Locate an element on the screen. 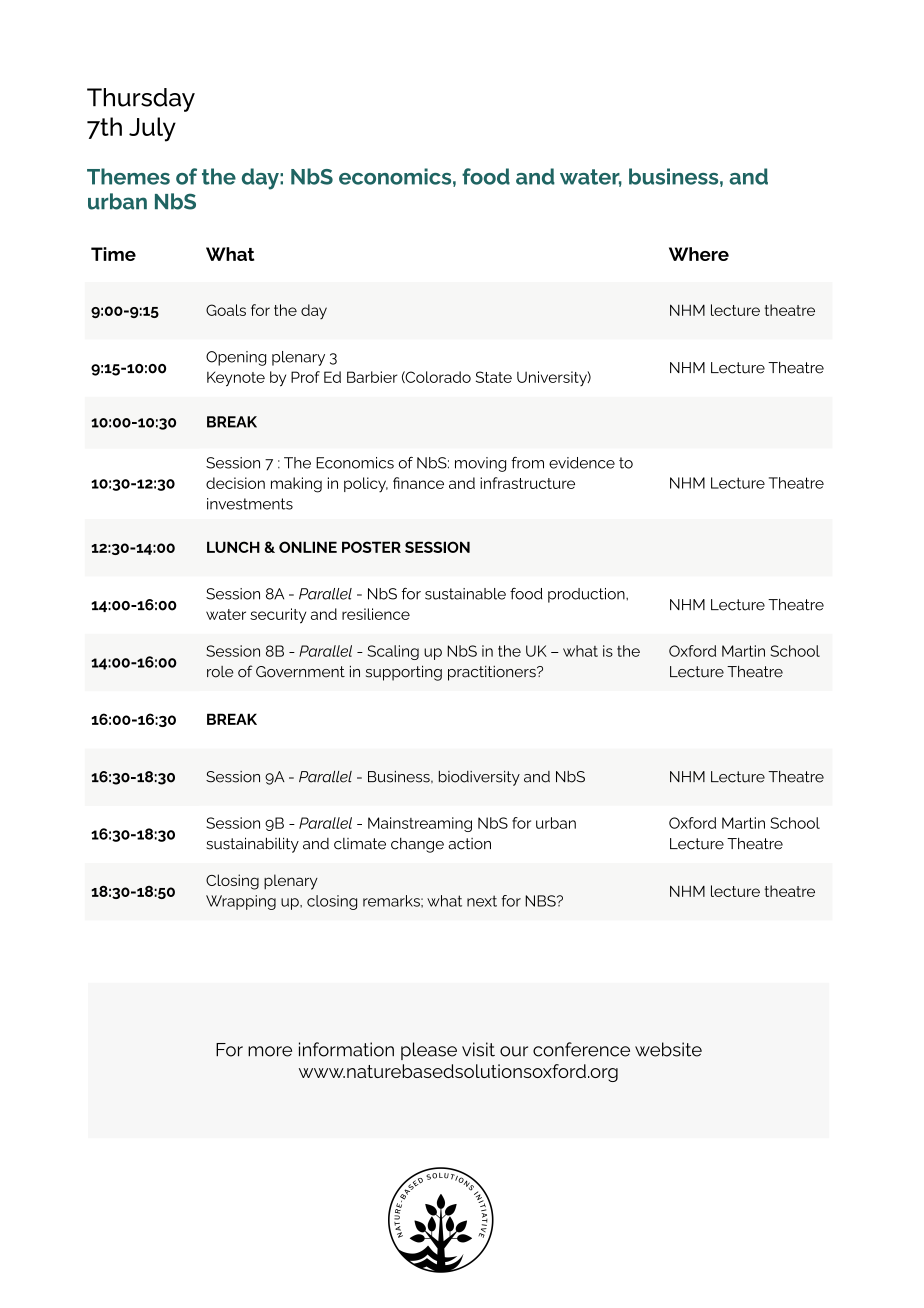 Image resolution: width=924 pixels, height=1308 pixels. July is located at coordinates (152, 129).
